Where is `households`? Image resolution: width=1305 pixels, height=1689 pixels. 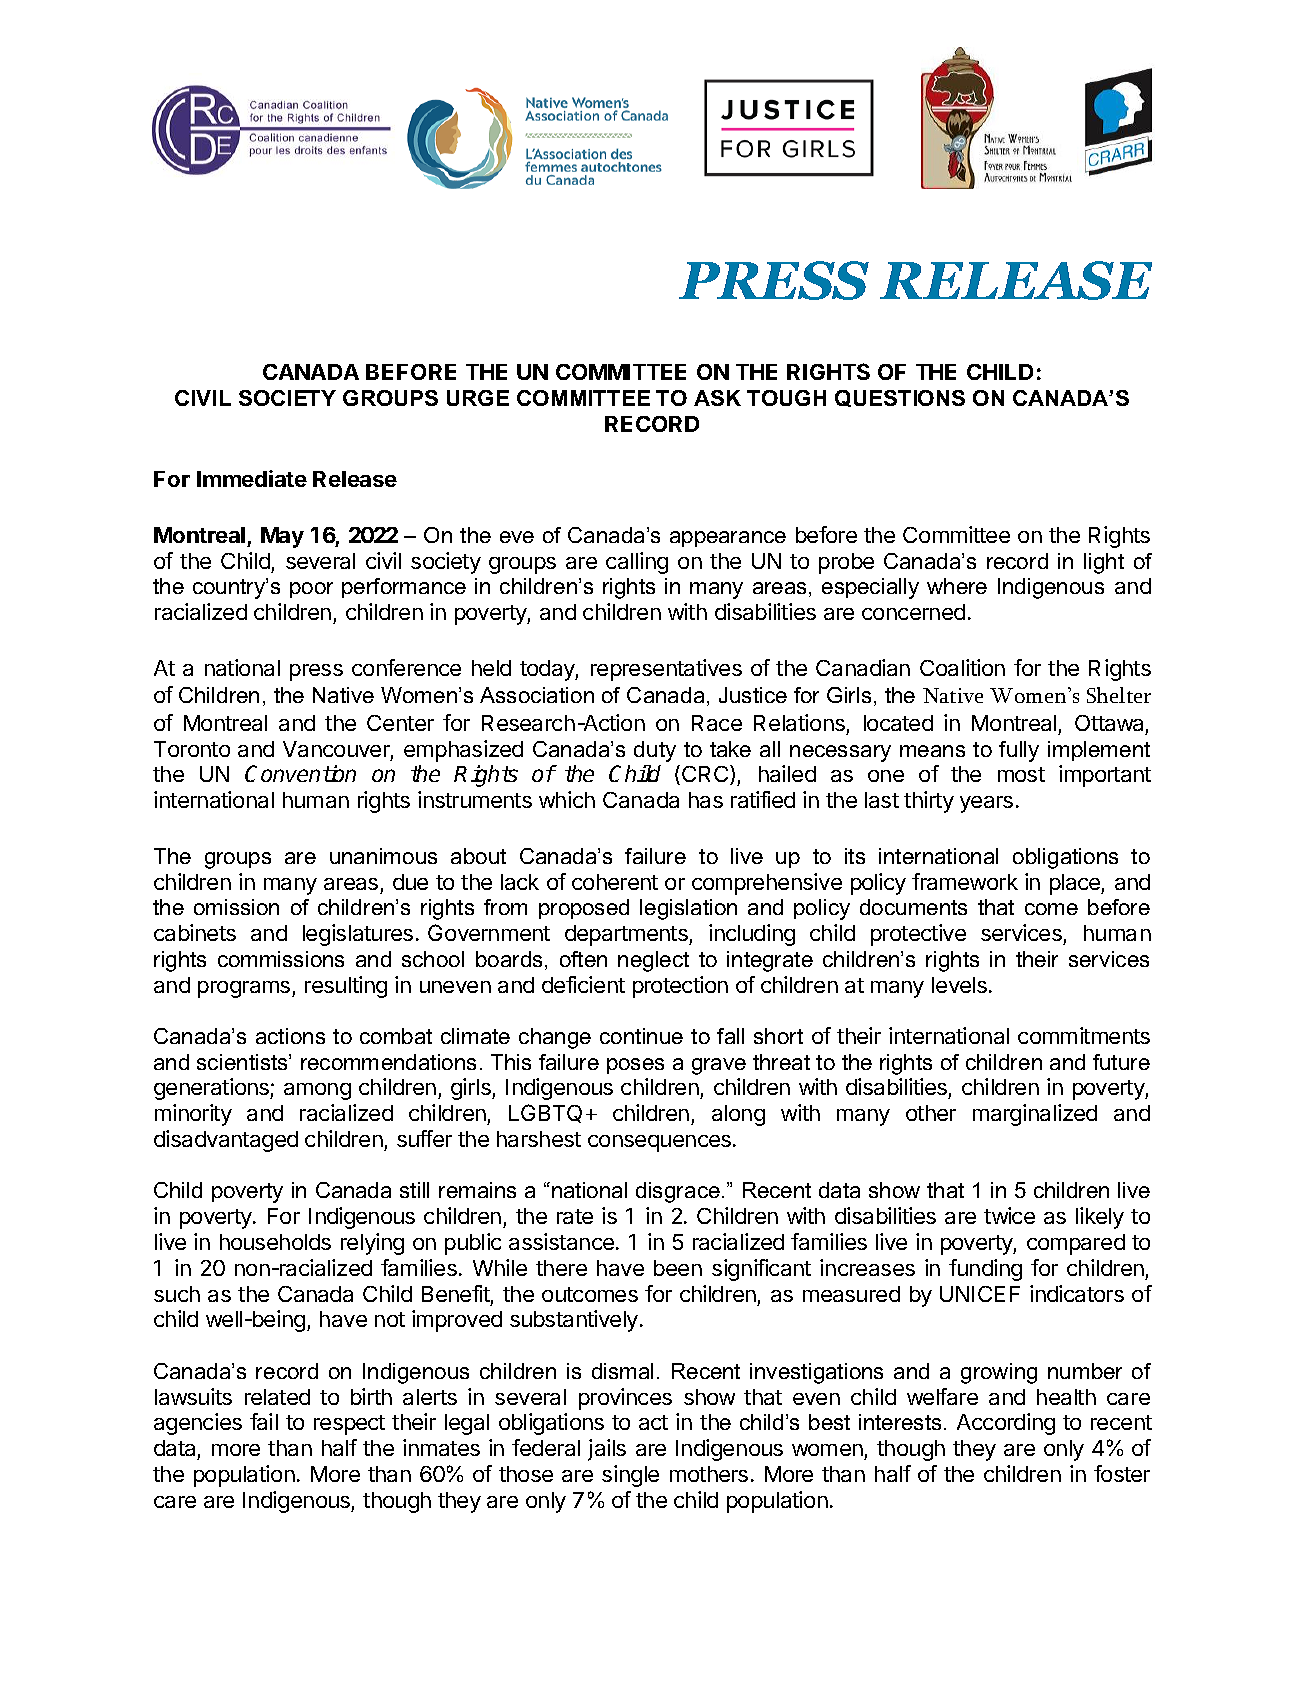
households is located at coordinates (275, 1242).
